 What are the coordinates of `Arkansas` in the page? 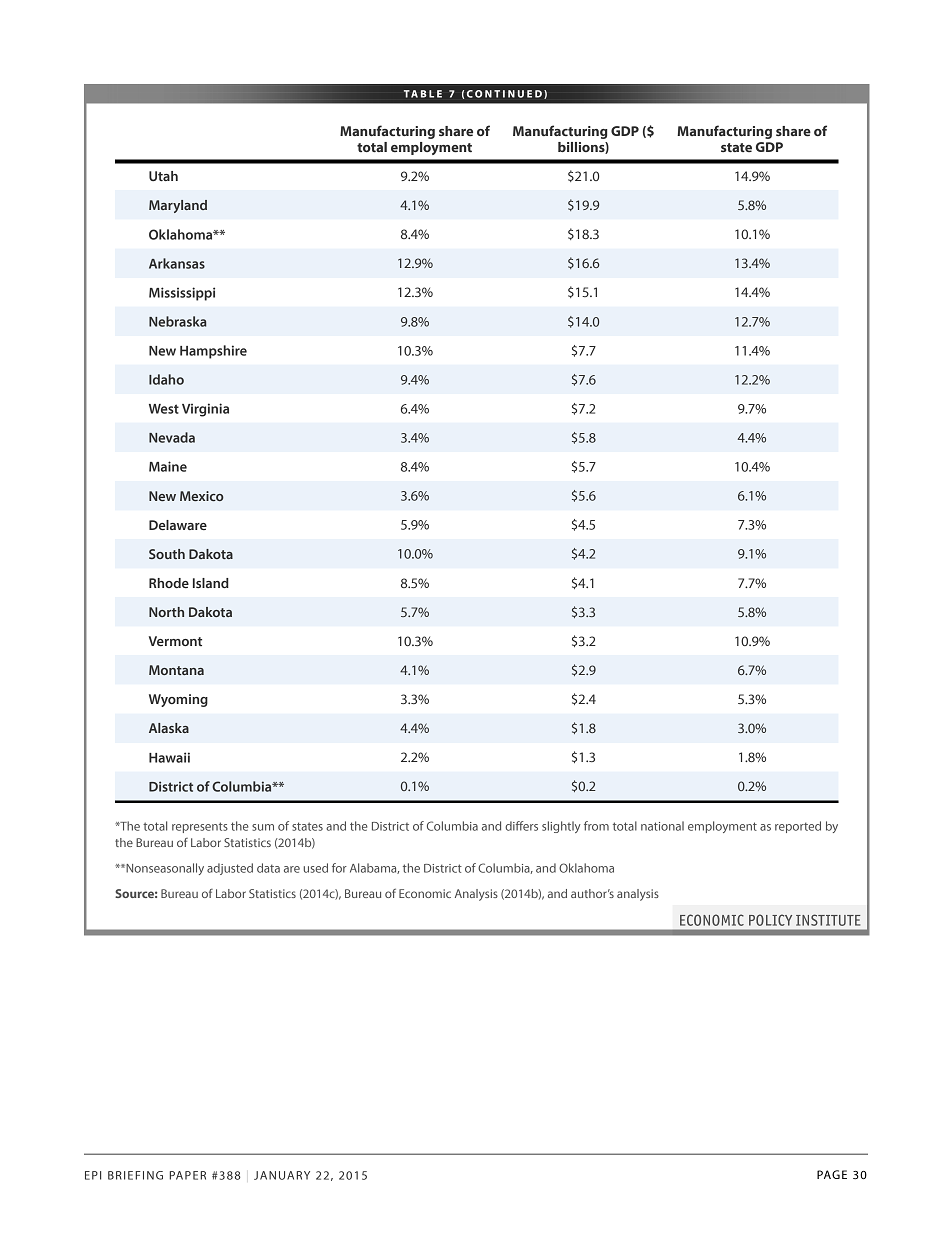 It's located at (177, 263).
